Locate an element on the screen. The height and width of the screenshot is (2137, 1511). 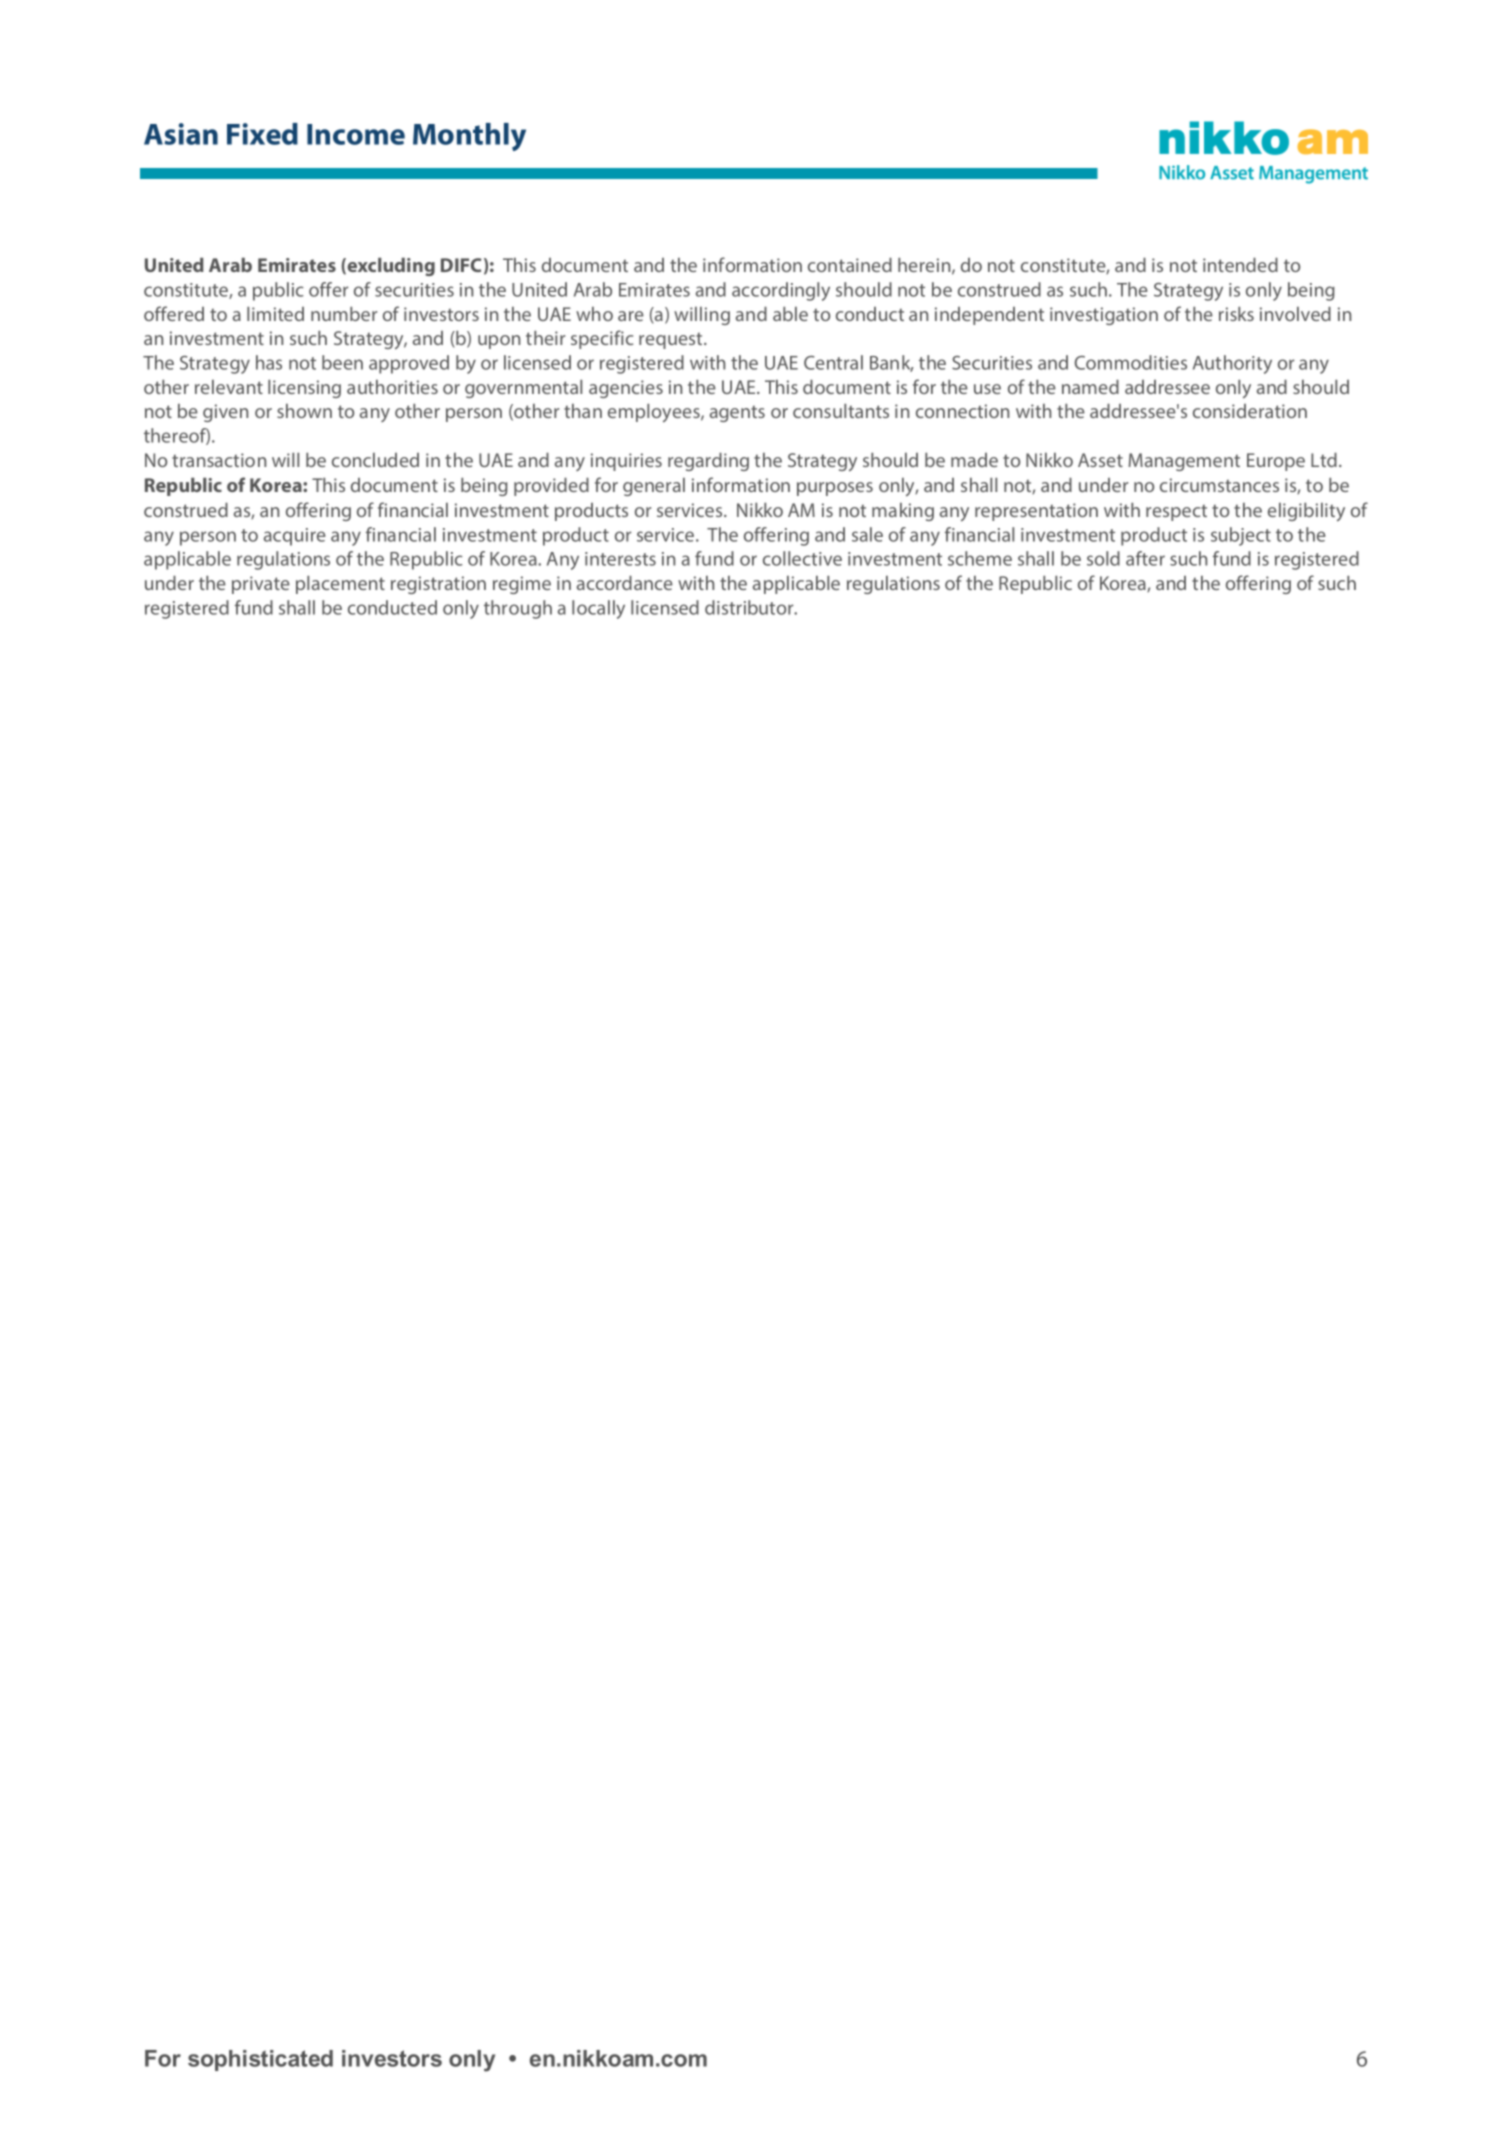
private is located at coordinates (261, 585).
